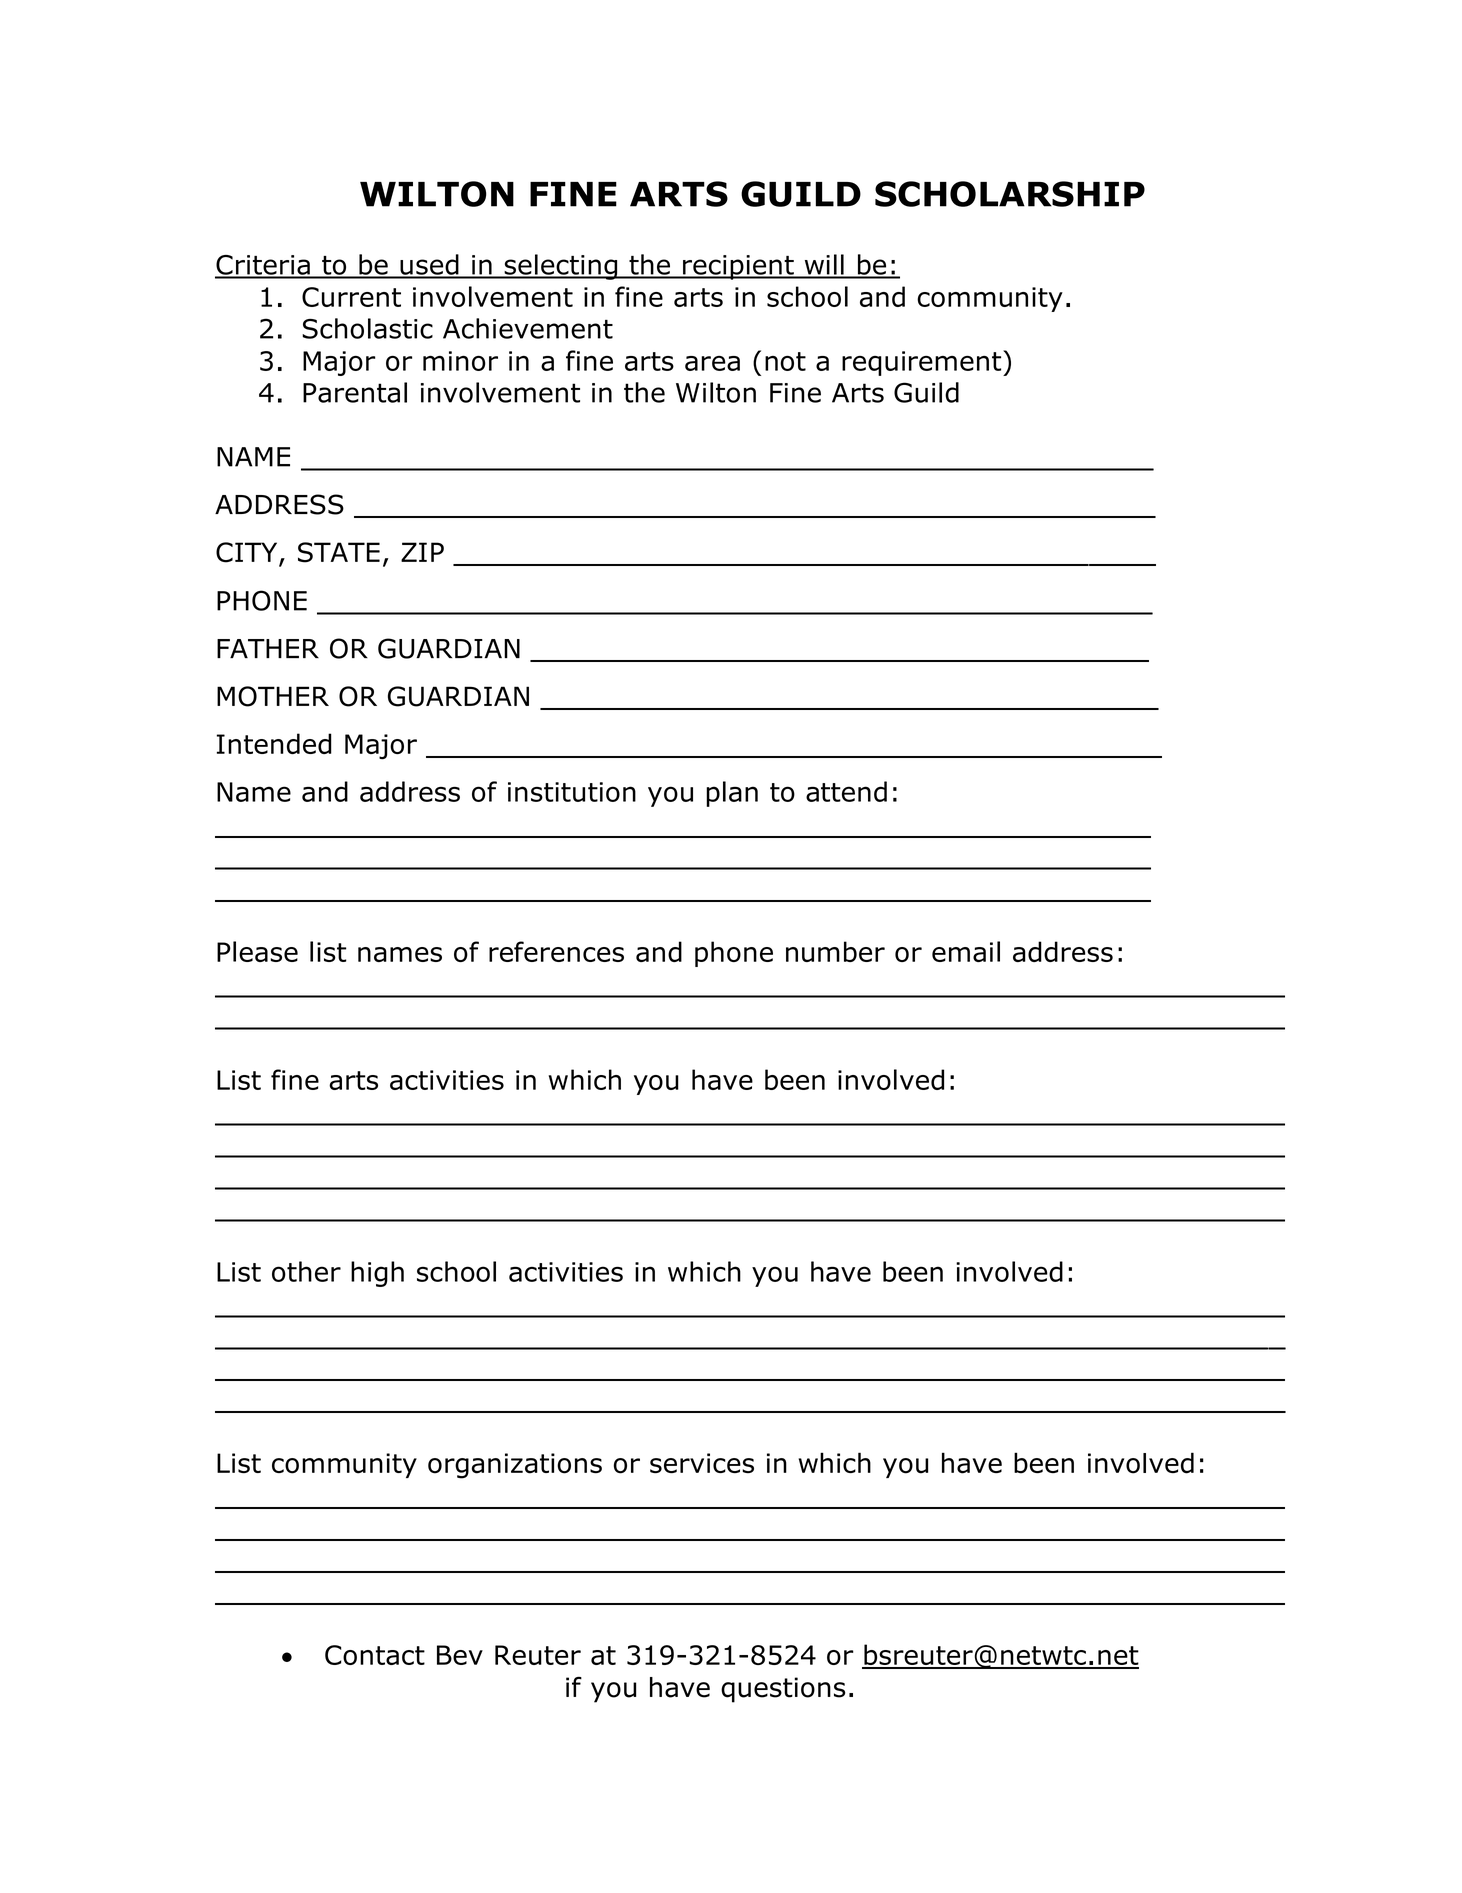  Describe the element at coordinates (846, 791) in the image. I see `attend` at that location.
